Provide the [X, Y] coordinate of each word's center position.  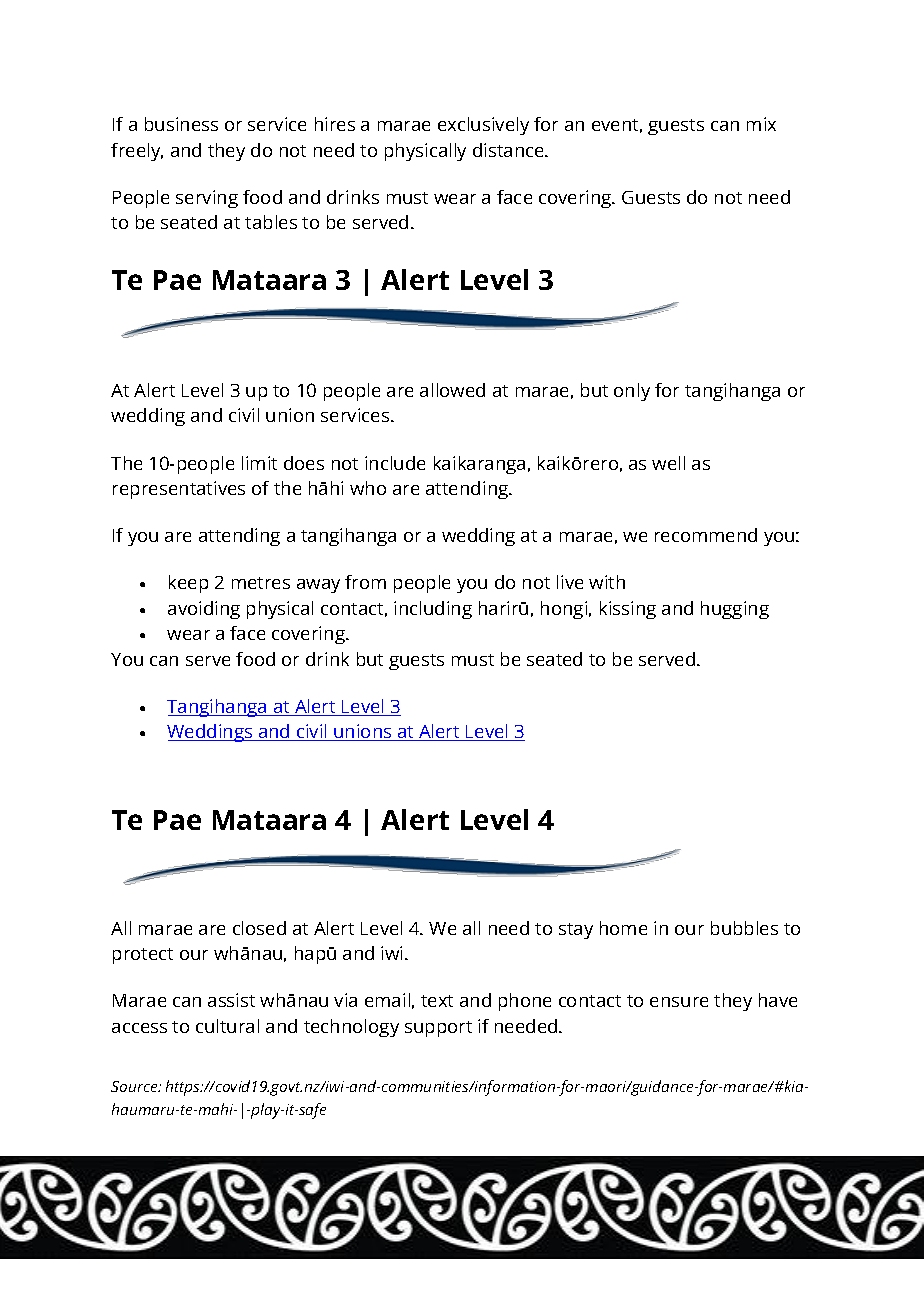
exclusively [483, 126]
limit [259, 463]
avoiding [204, 610]
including [433, 610]
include [395, 463]
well [668, 463]
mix [761, 124]
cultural [227, 1026]
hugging [735, 610]
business [181, 124]
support [438, 1029]
